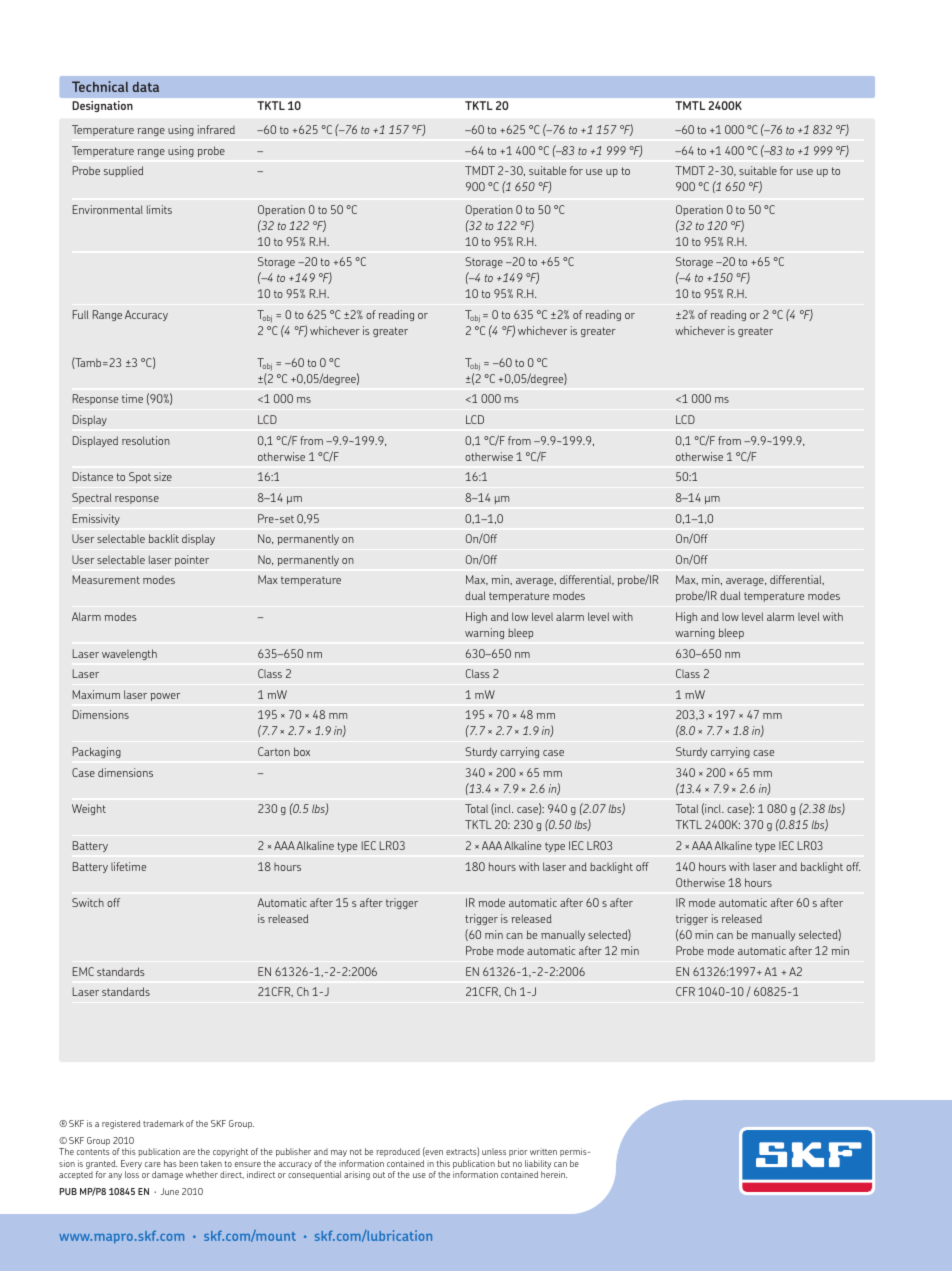  What do you see at coordinates (131, 1164) in the screenshot?
I see `Every` at bounding box center [131, 1164].
